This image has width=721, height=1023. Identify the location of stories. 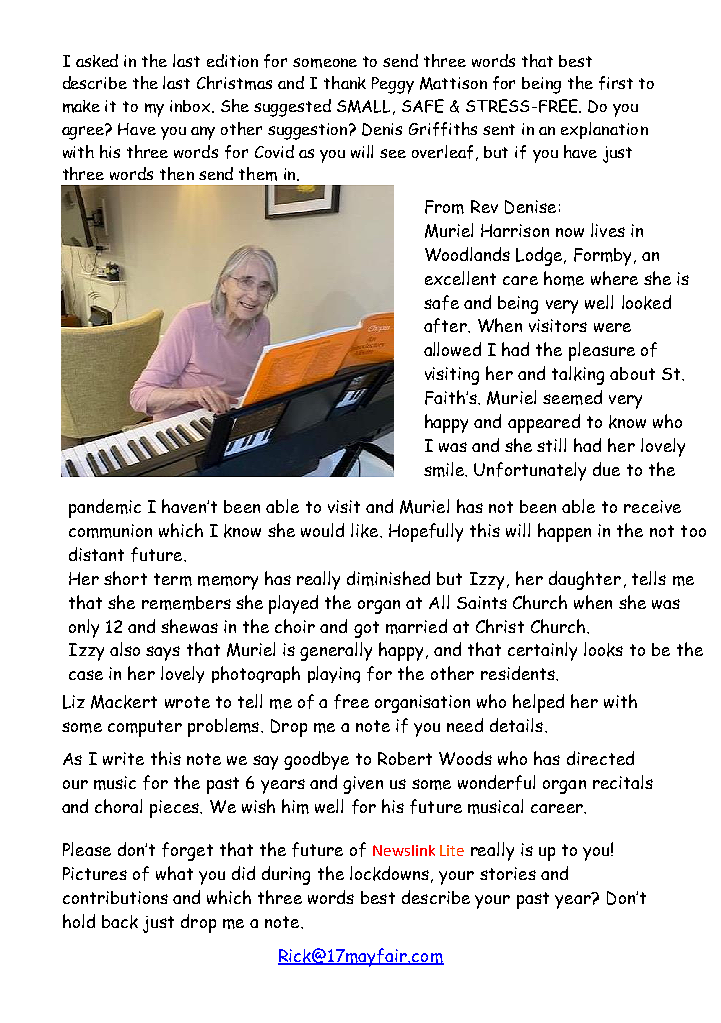
(508, 873).
